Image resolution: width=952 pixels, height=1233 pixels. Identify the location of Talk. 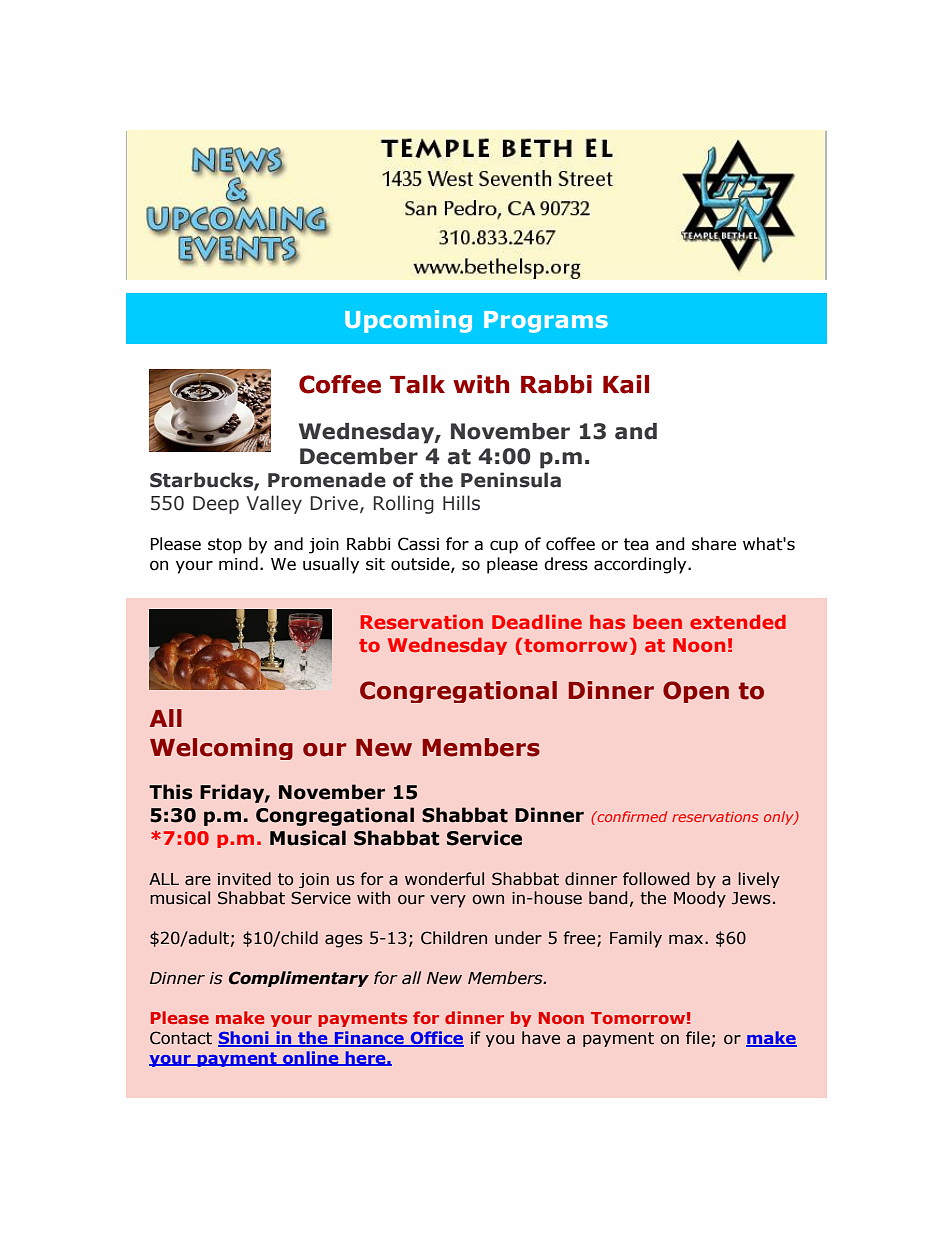
(417, 384).
